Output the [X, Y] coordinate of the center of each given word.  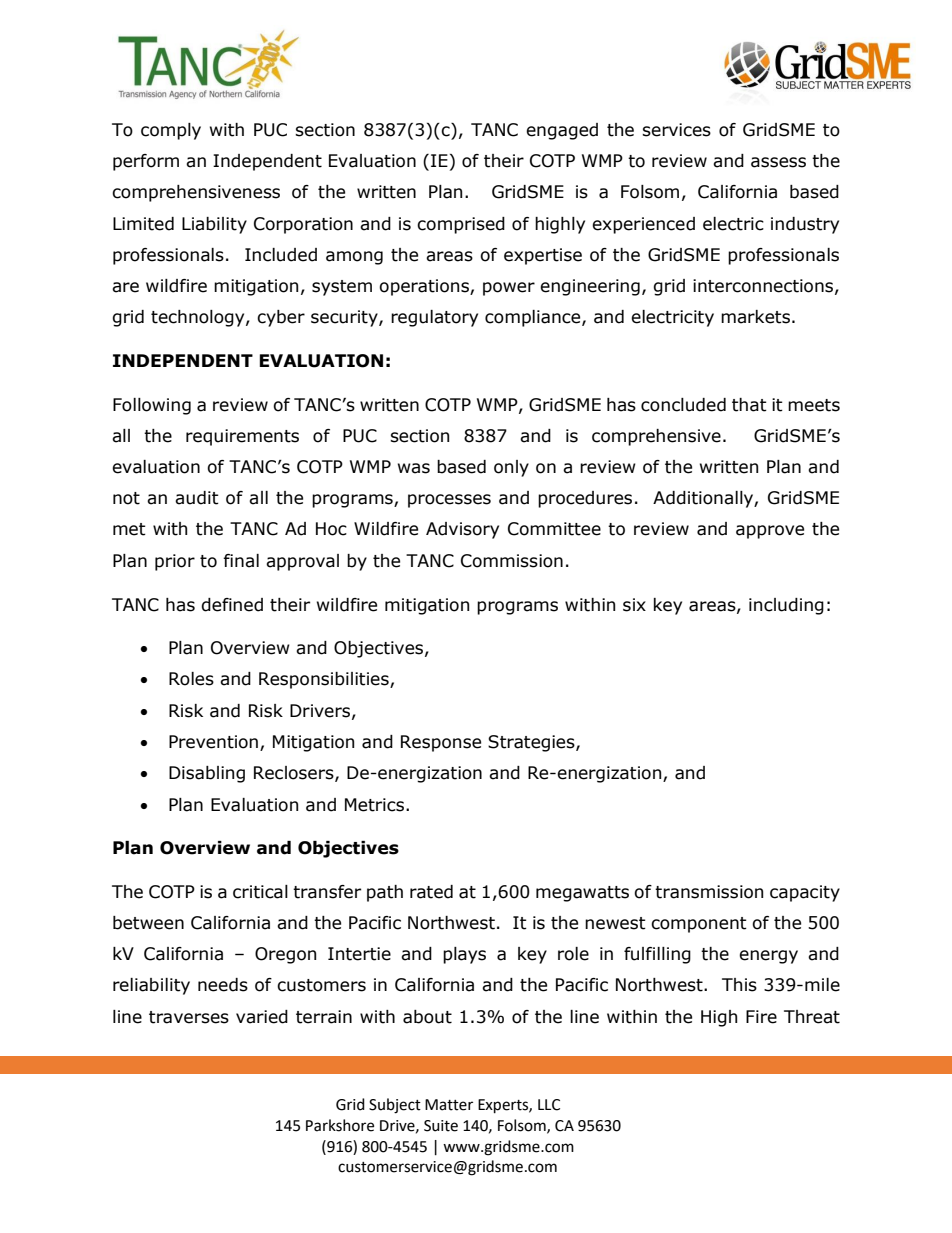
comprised [461, 225]
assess [778, 162]
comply [171, 131]
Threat [812, 1017]
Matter [449, 1105]
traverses [189, 1017]
